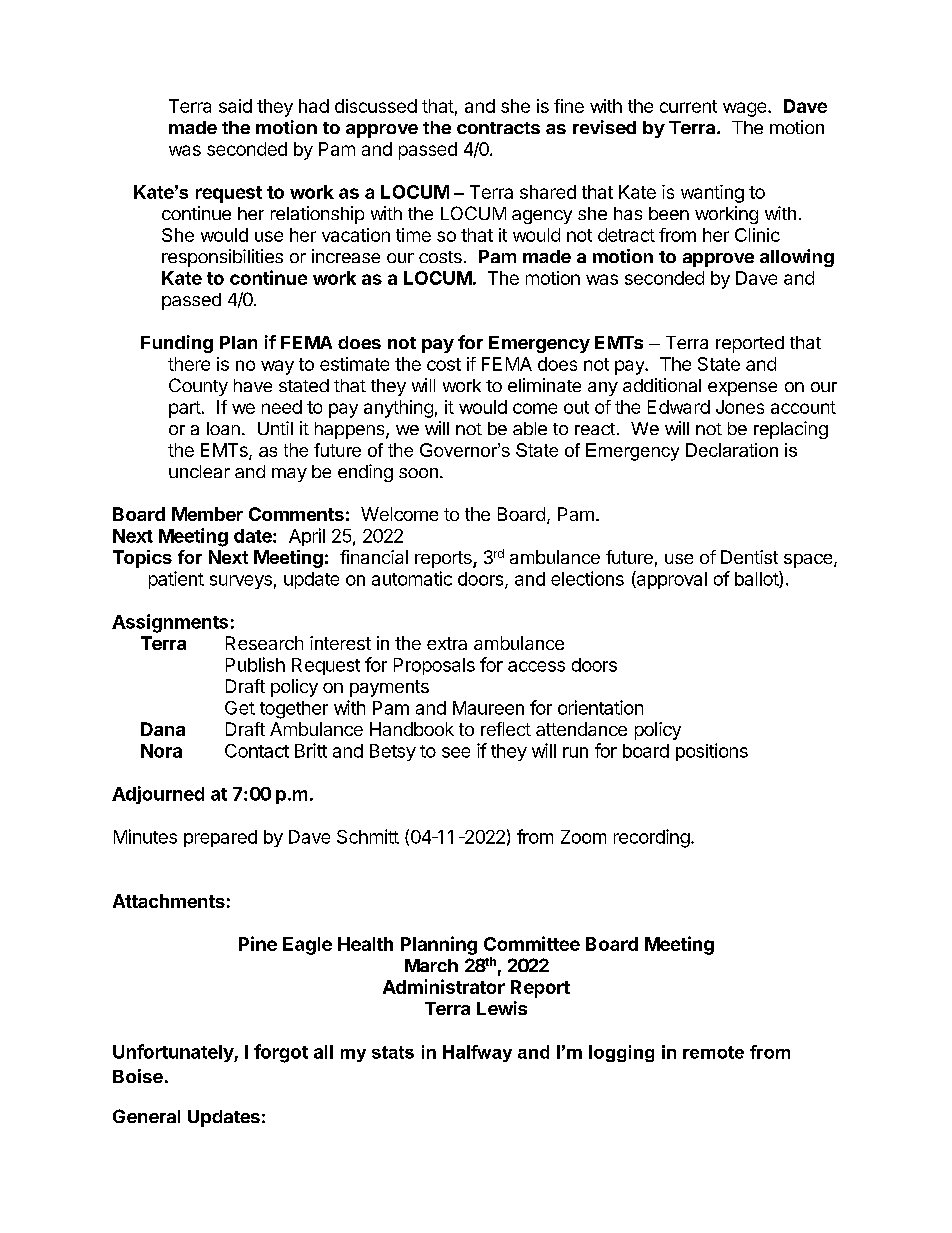 The width and height of the screenshot is (952, 1233). Describe the element at coordinates (418, 473) in the screenshot. I see `soon` at that location.
